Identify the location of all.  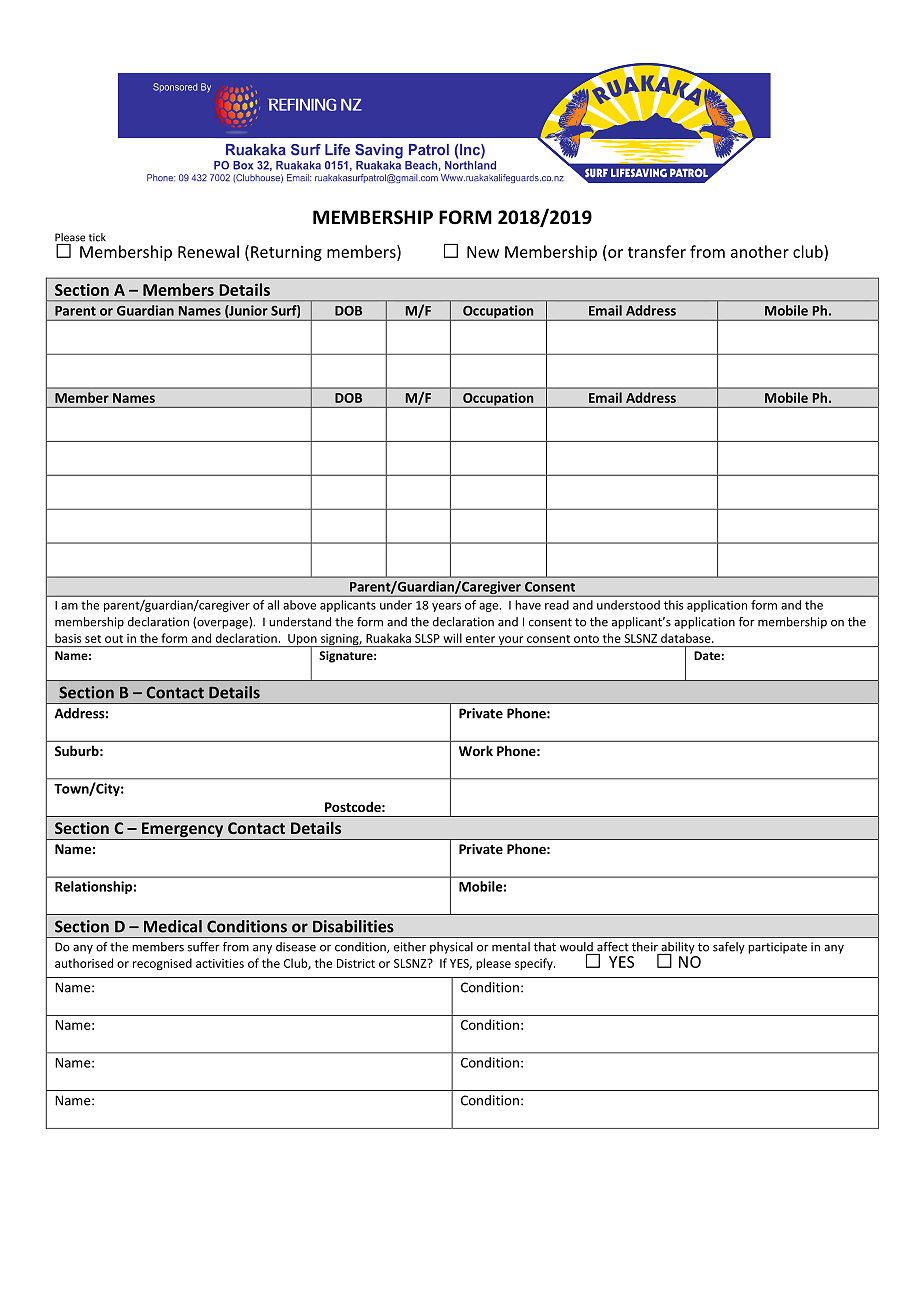
(273, 605).
